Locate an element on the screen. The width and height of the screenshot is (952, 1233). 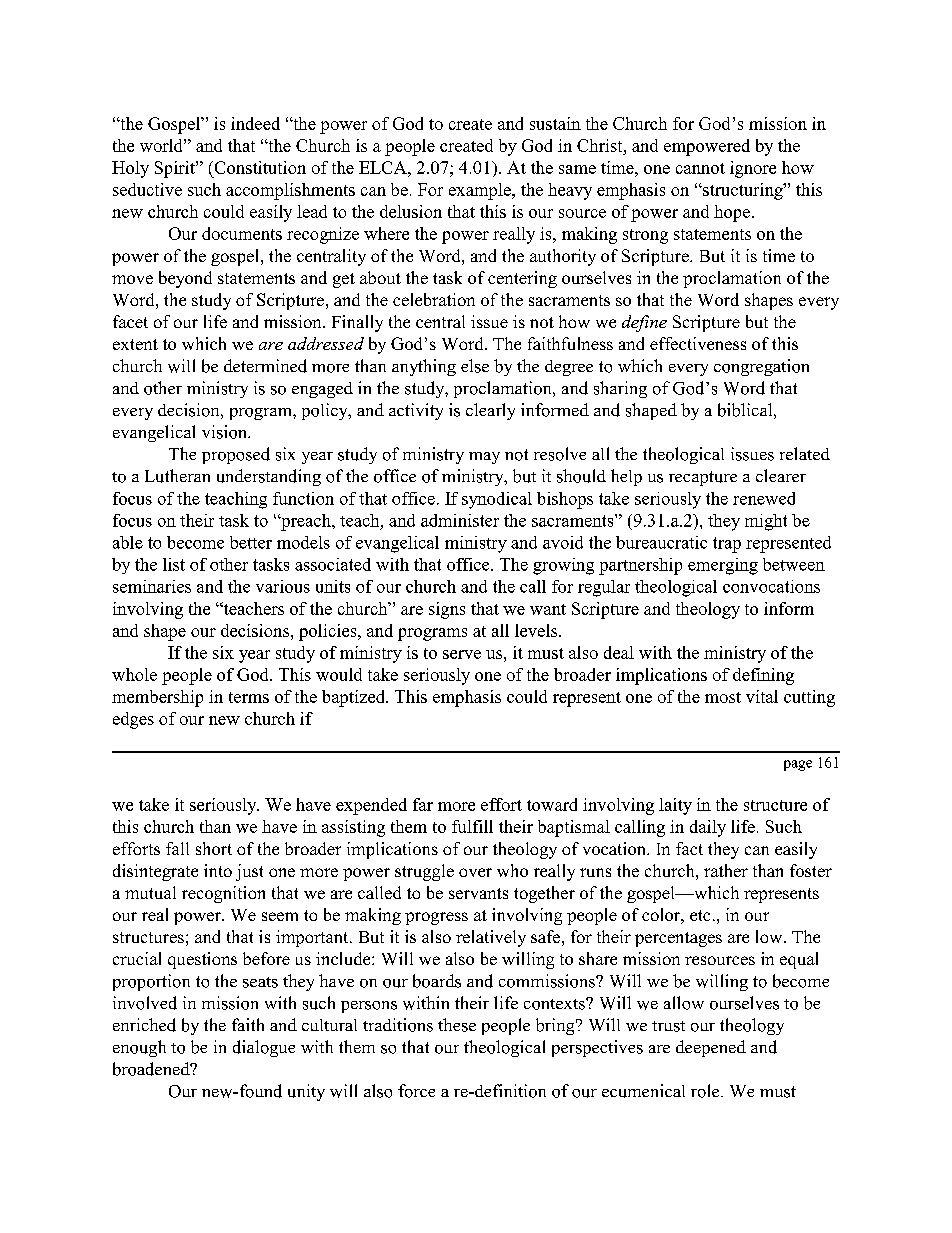
example is located at coordinates (481, 191).
